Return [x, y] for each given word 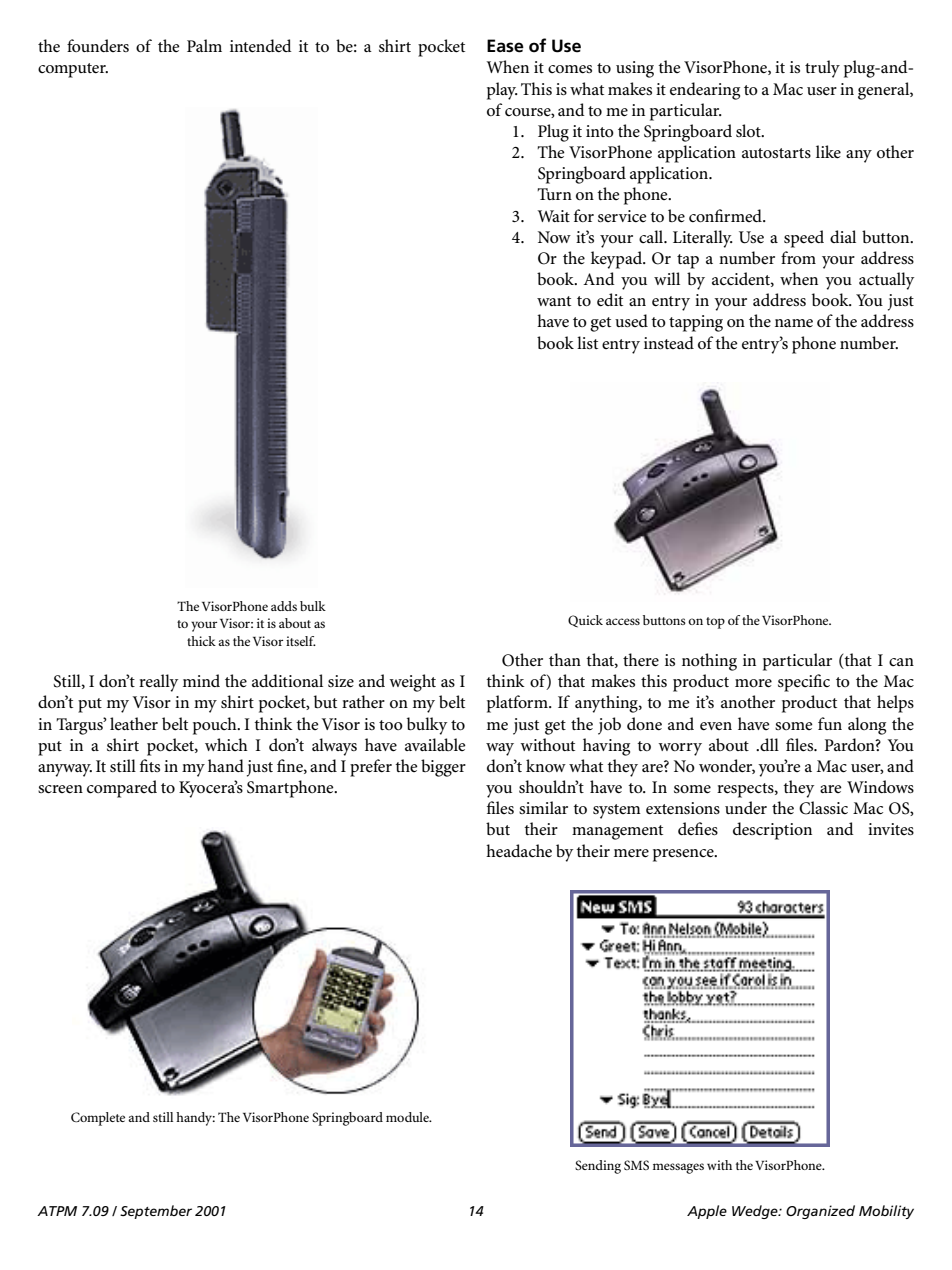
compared [122, 789]
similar [543, 807]
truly [822, 69]
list [587, 342]
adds [284, 606]
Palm [204, 45]
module [408, 1117]
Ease [505, 46]
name [794, 323]
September [156, 1212]
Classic [823, 808]
